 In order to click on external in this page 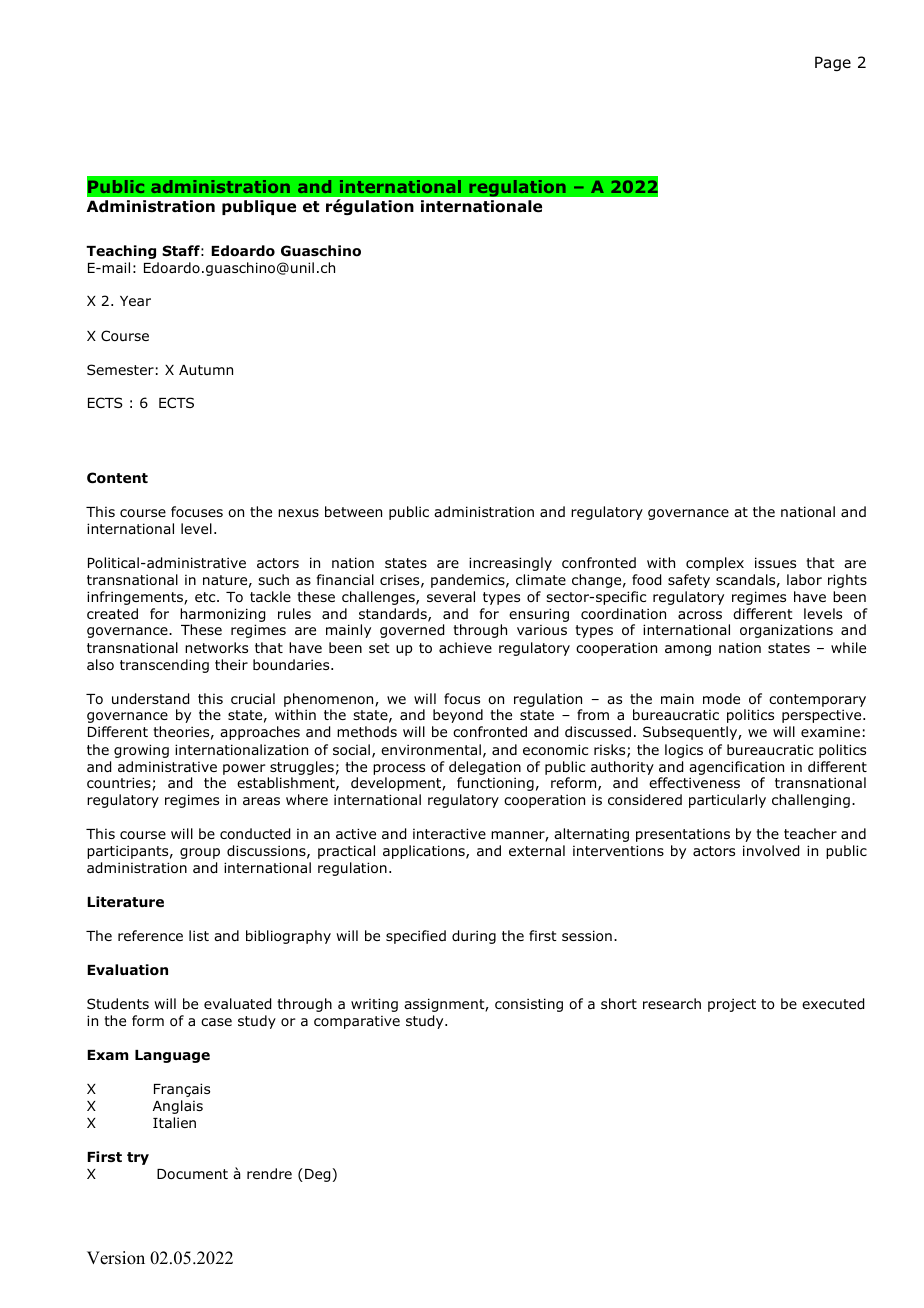, I will do `click(537, 850)`.
